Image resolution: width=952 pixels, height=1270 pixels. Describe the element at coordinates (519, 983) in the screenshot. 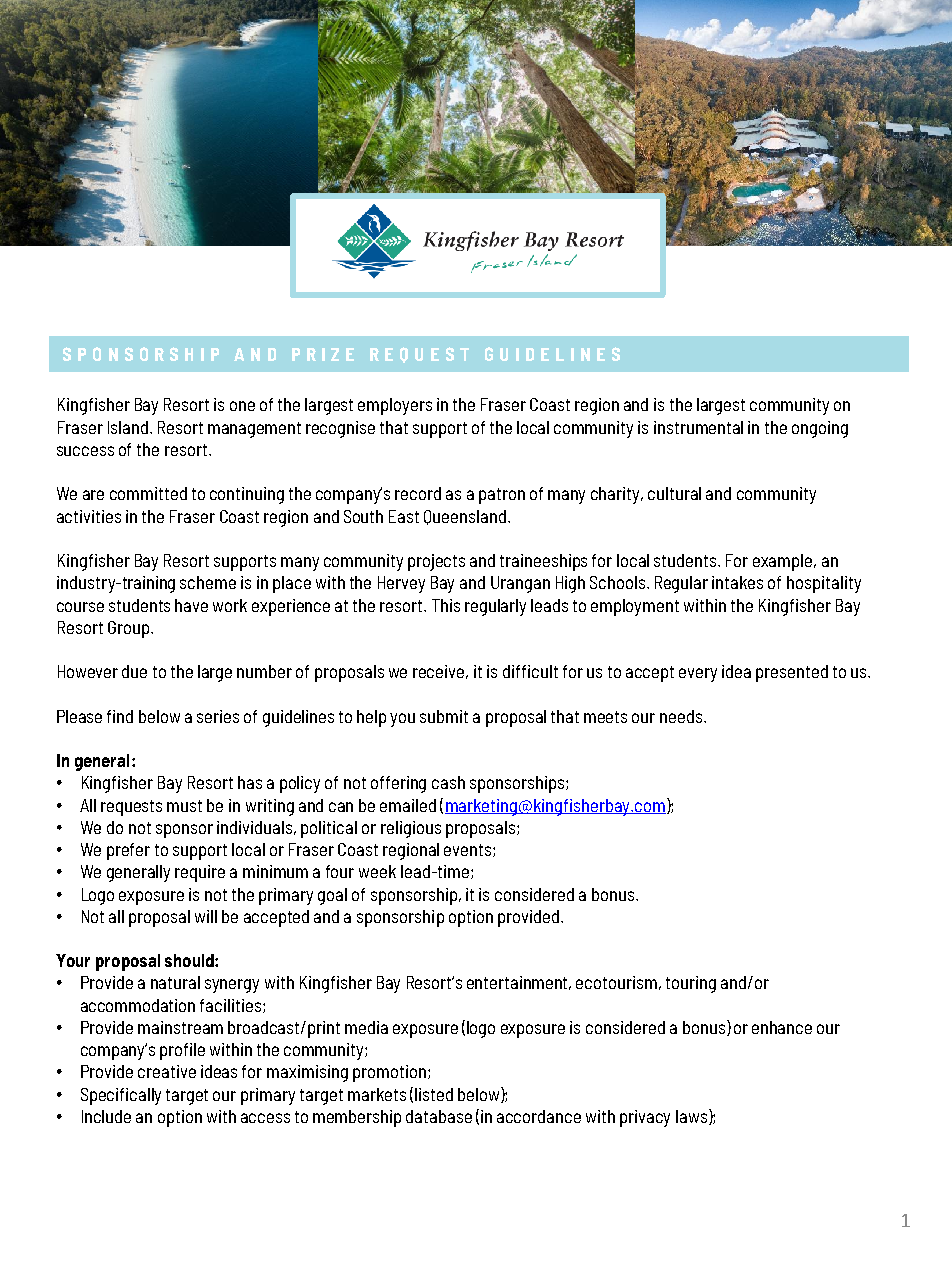

I see `entertainment` at that location.
